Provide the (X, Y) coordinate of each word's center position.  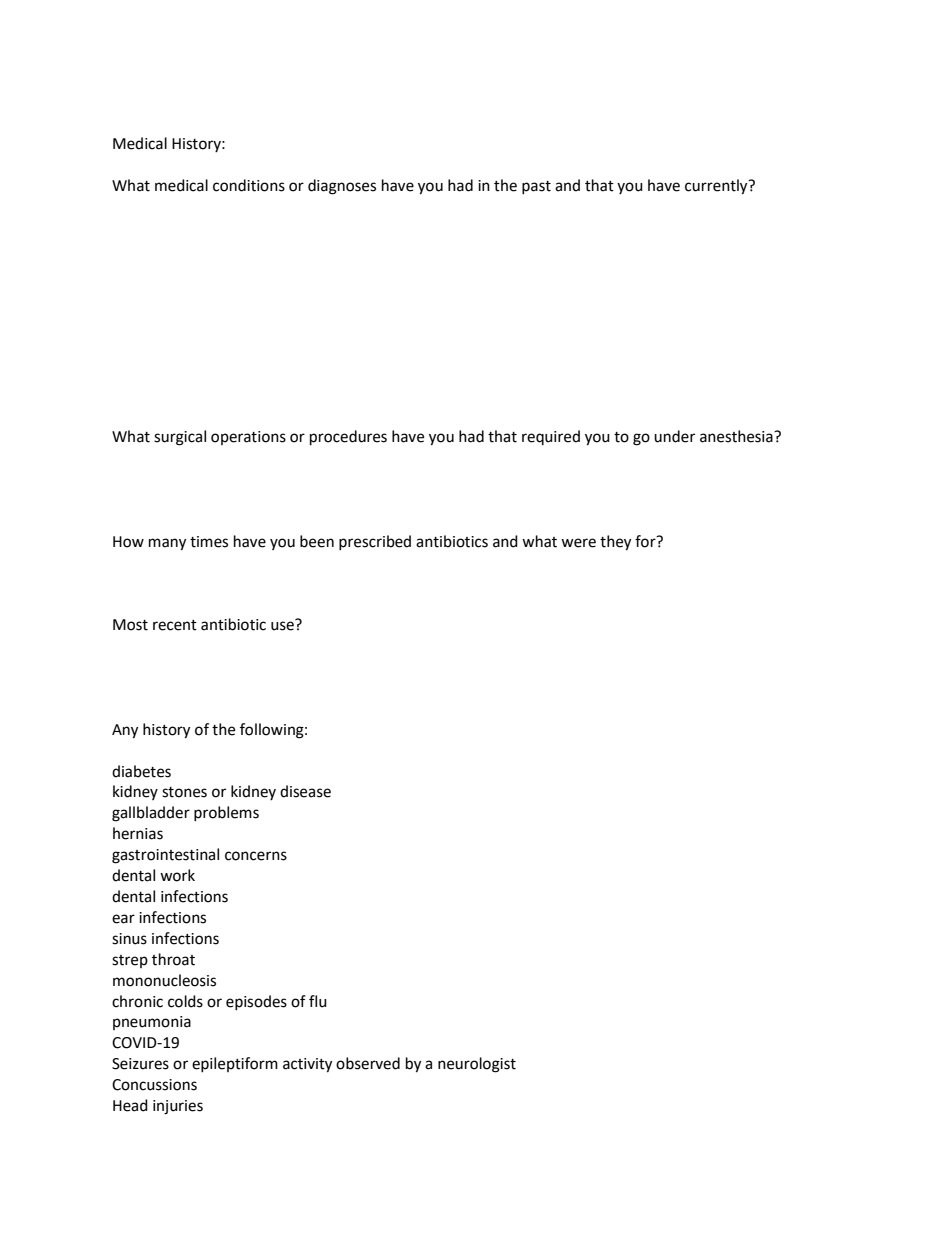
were (578, 543)
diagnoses (342, 187)
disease (305, 791)
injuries (178, 1107)
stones (184, 792)
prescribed (375, 542)
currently (717, 187)
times (209, 542)
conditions (249, 185)
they (615, 543)
